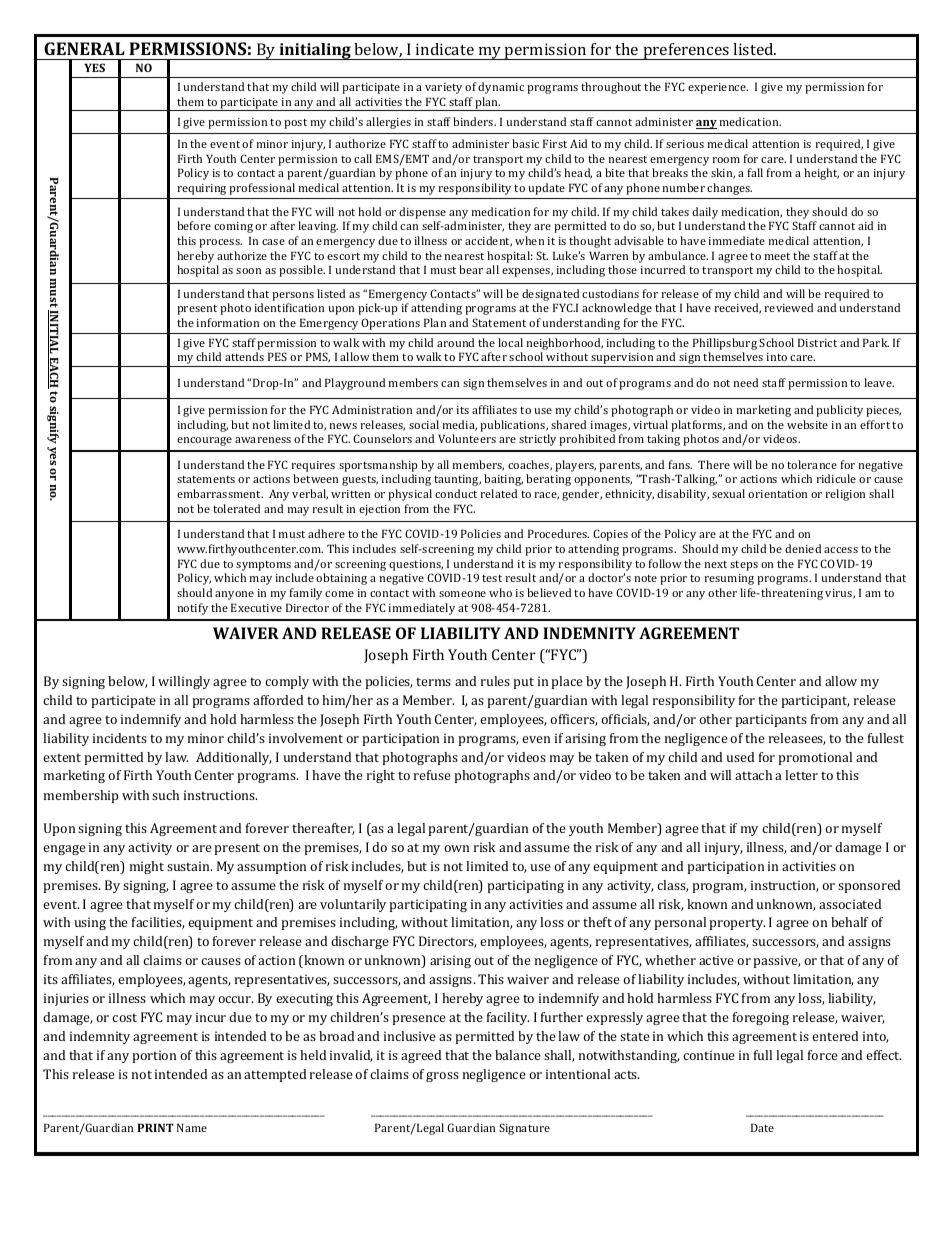  Describe the element at coordinates (455, 342) in the screenshot. I see `around` at that location.
